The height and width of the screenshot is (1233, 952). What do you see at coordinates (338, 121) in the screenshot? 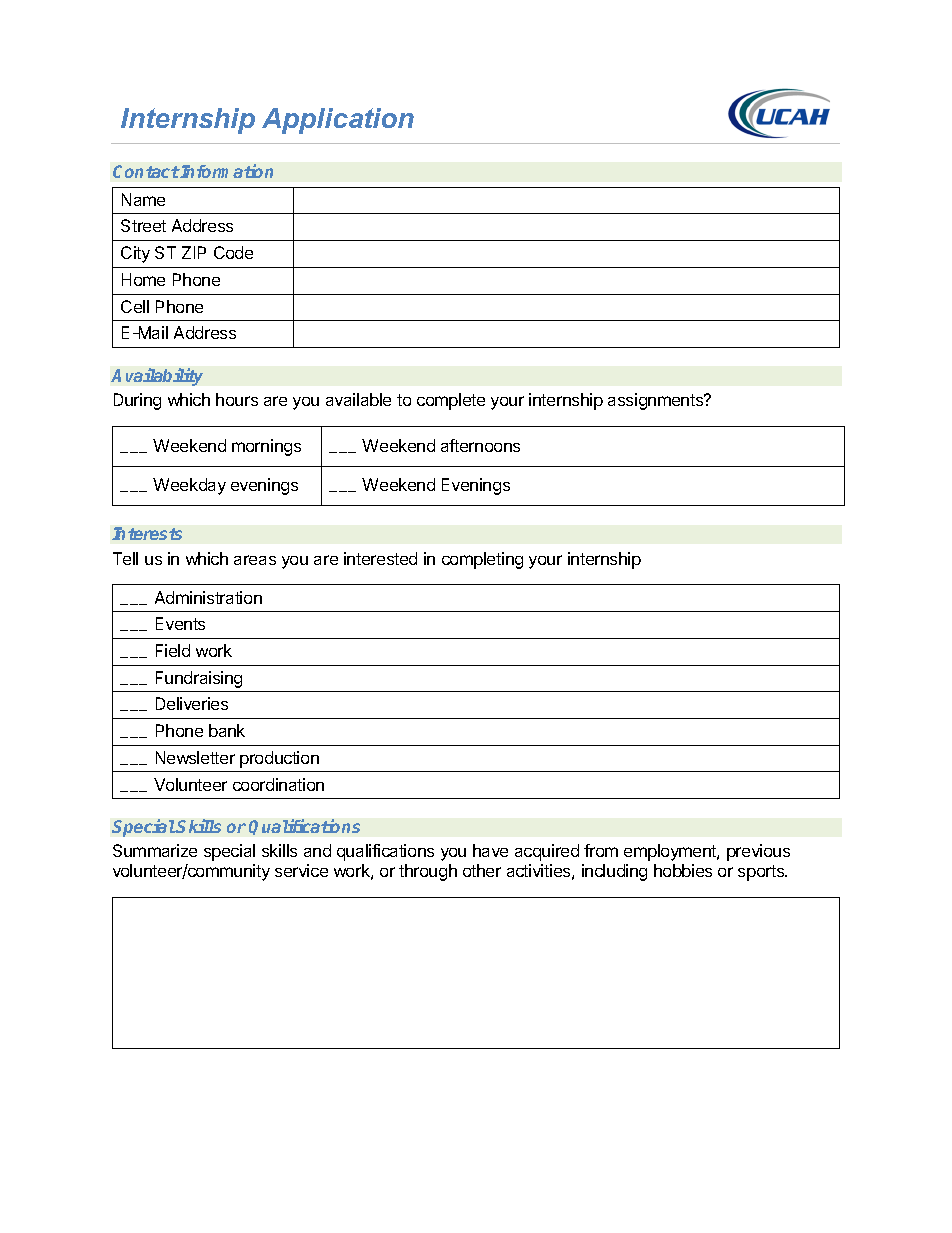
I see `Application` at bounding box center [338, 121].
